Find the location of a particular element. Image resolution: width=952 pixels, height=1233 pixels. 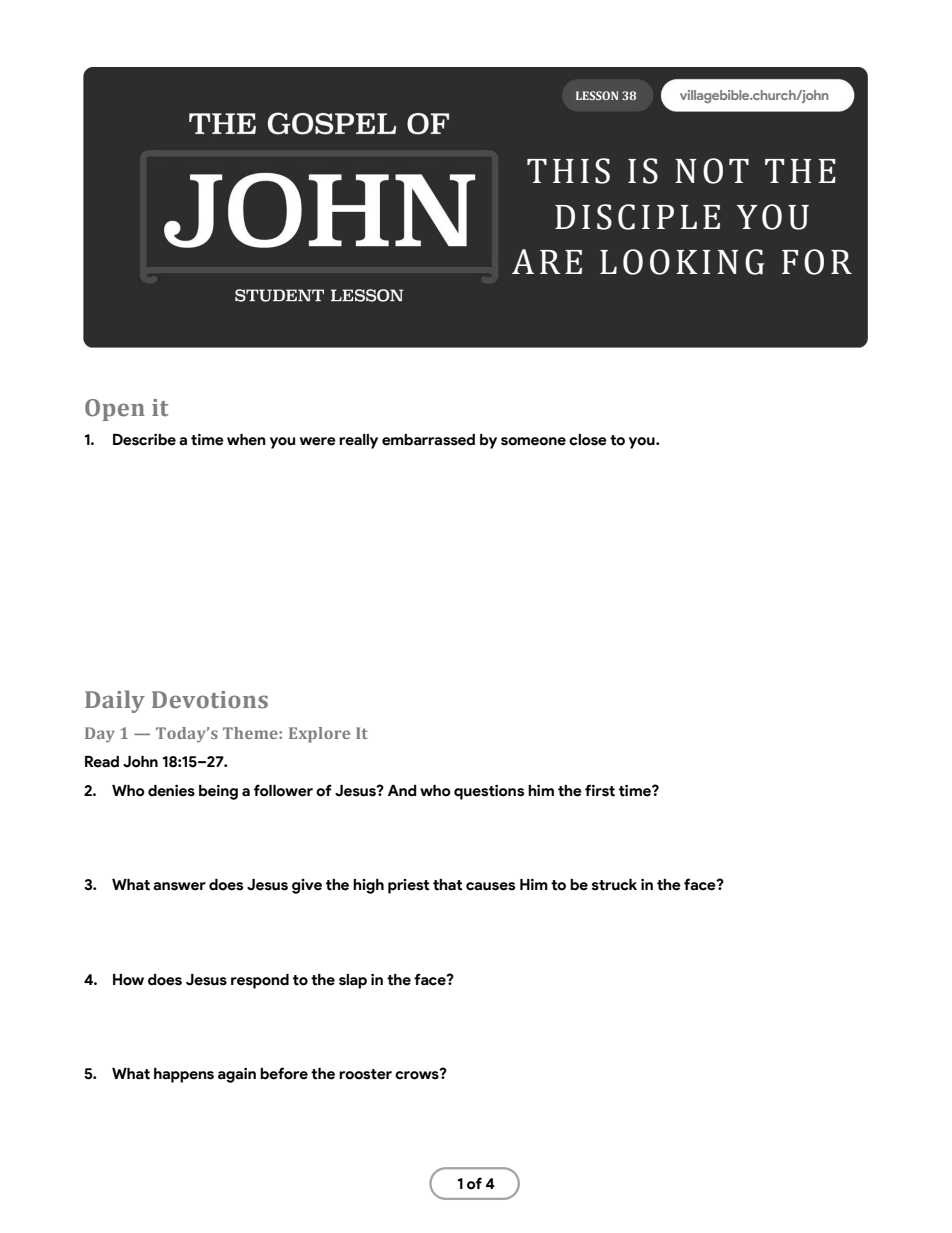

denies is located at coordinates (171, 790).
